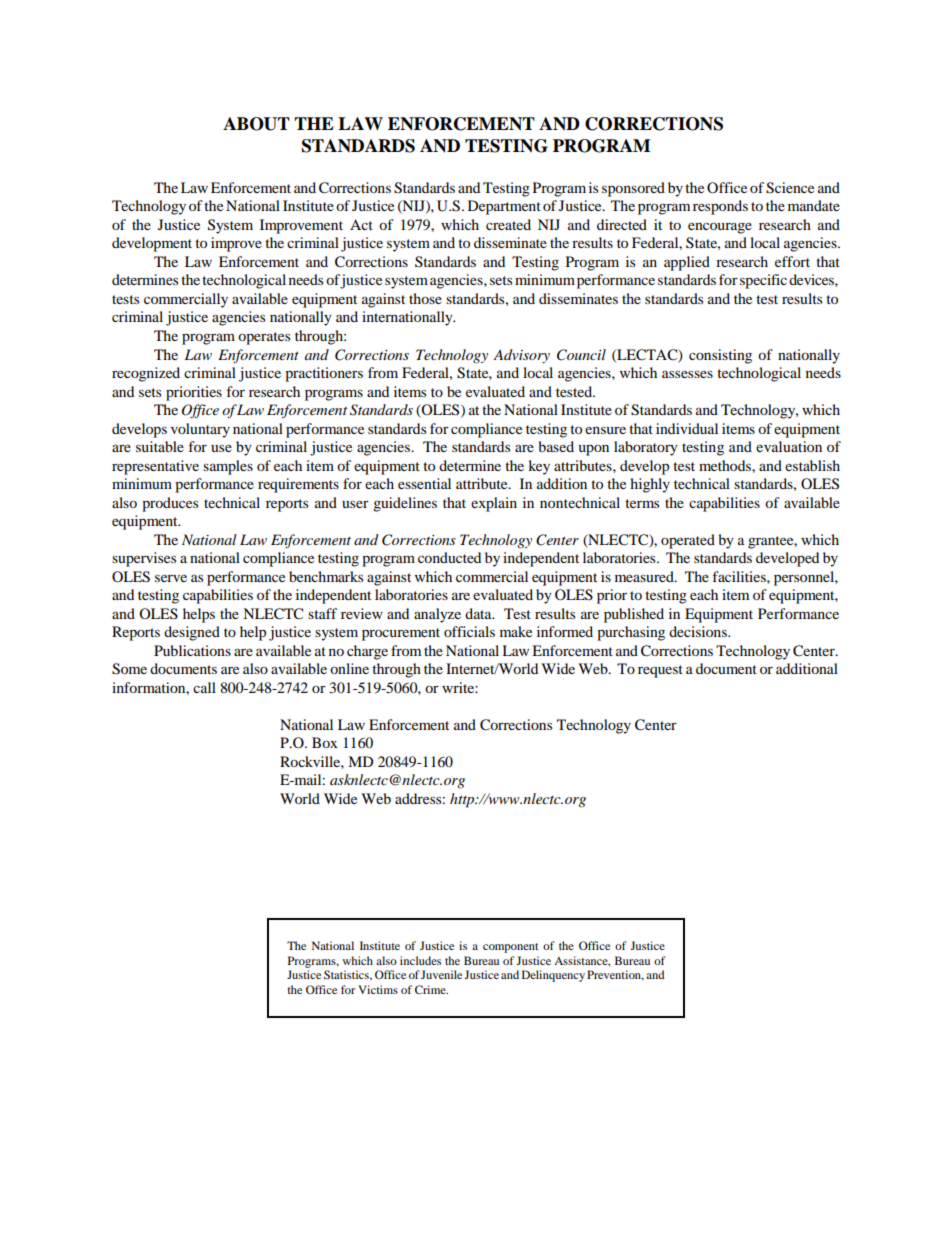 This screenshot has height=1233, width=952. What do you see at coordinates (228, 467) in the screenshot?
I see `samples` at bounding box center [228, 467].
